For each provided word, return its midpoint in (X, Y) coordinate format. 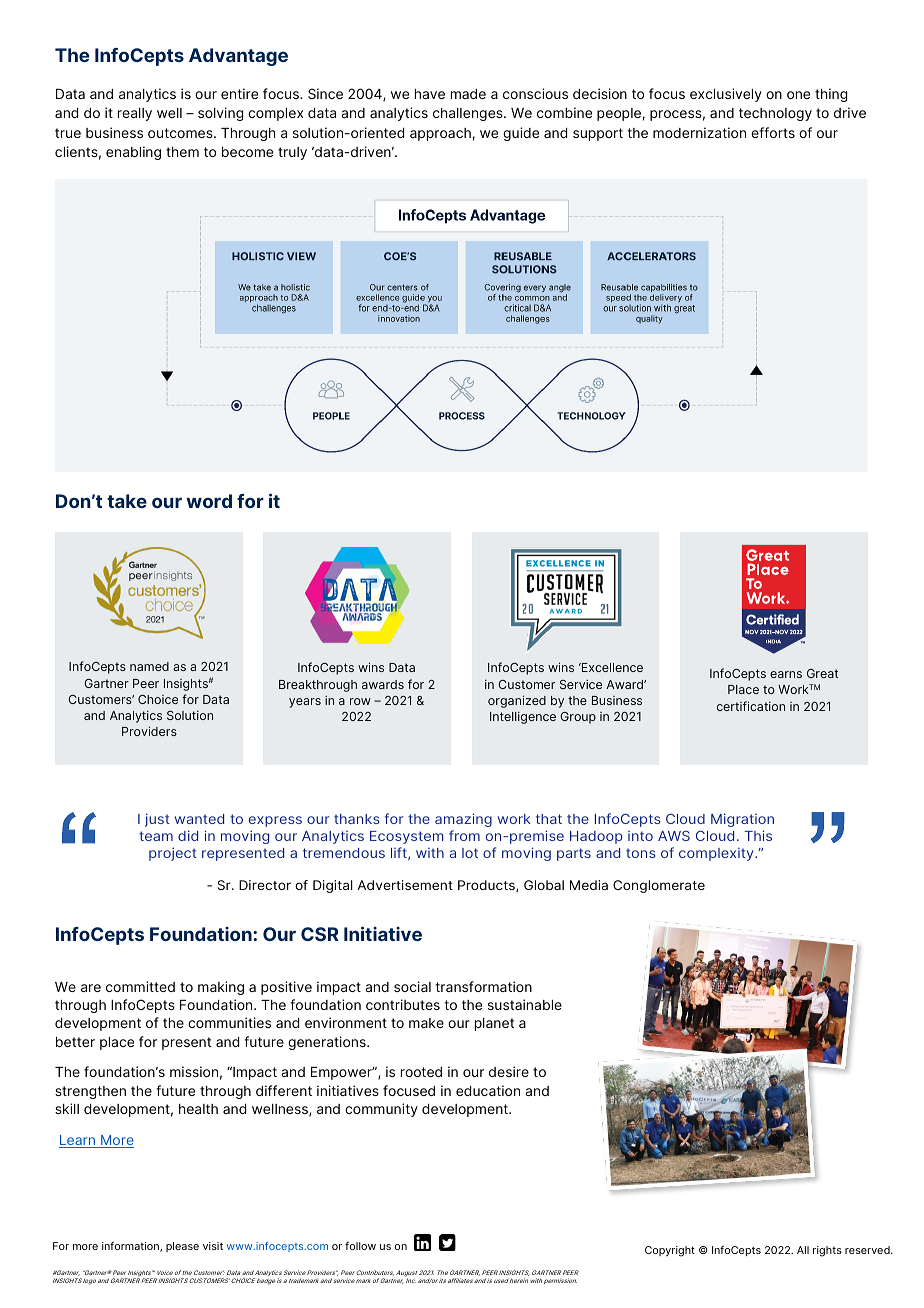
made (468, 94)
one (798, 95)
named (149, 666)
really (135, 114)
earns (786, 674)
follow (360, 1246)
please (182, 1247)
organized (517, 701)
